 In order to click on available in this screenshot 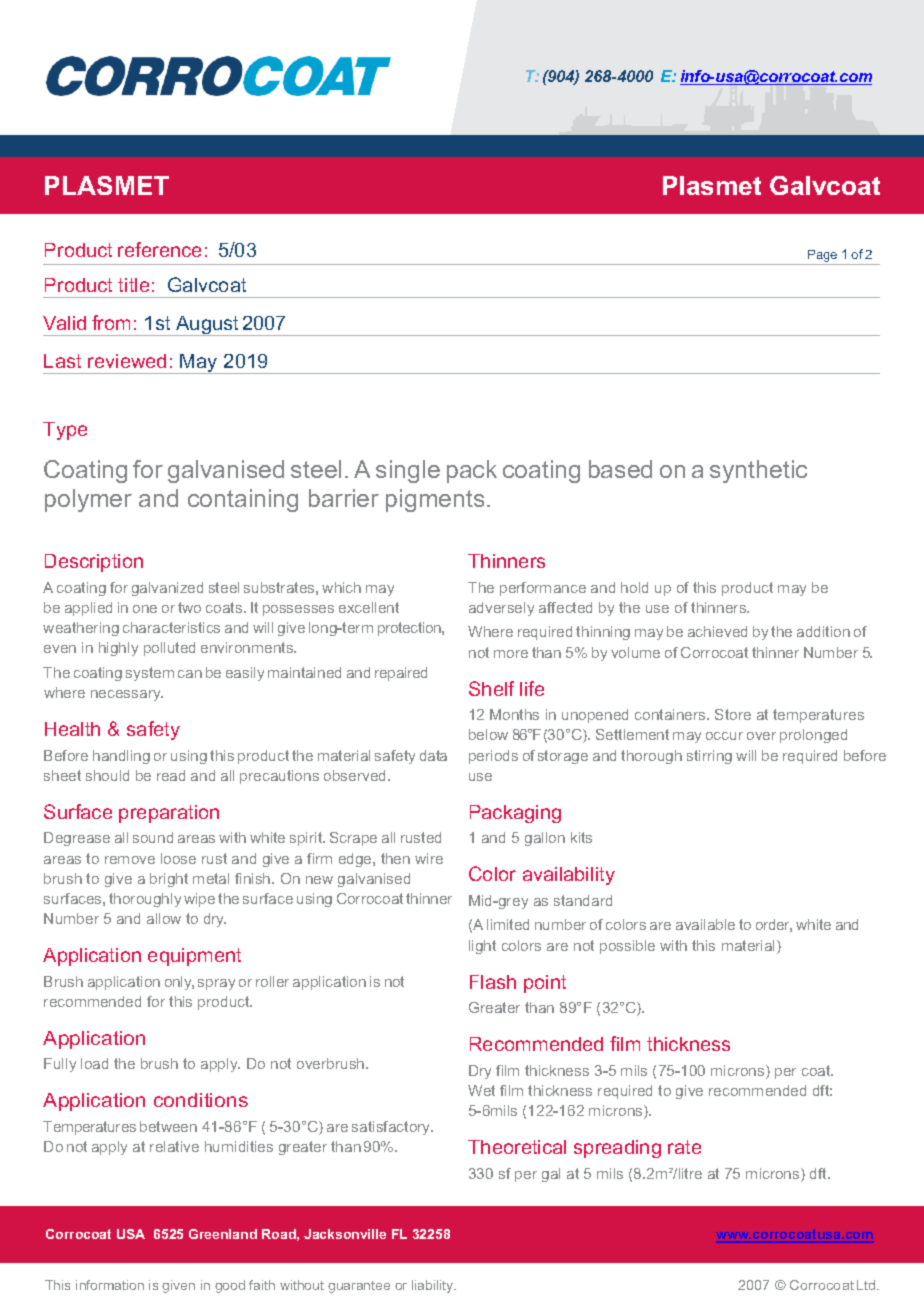, I will do `click(705, 924)`.
